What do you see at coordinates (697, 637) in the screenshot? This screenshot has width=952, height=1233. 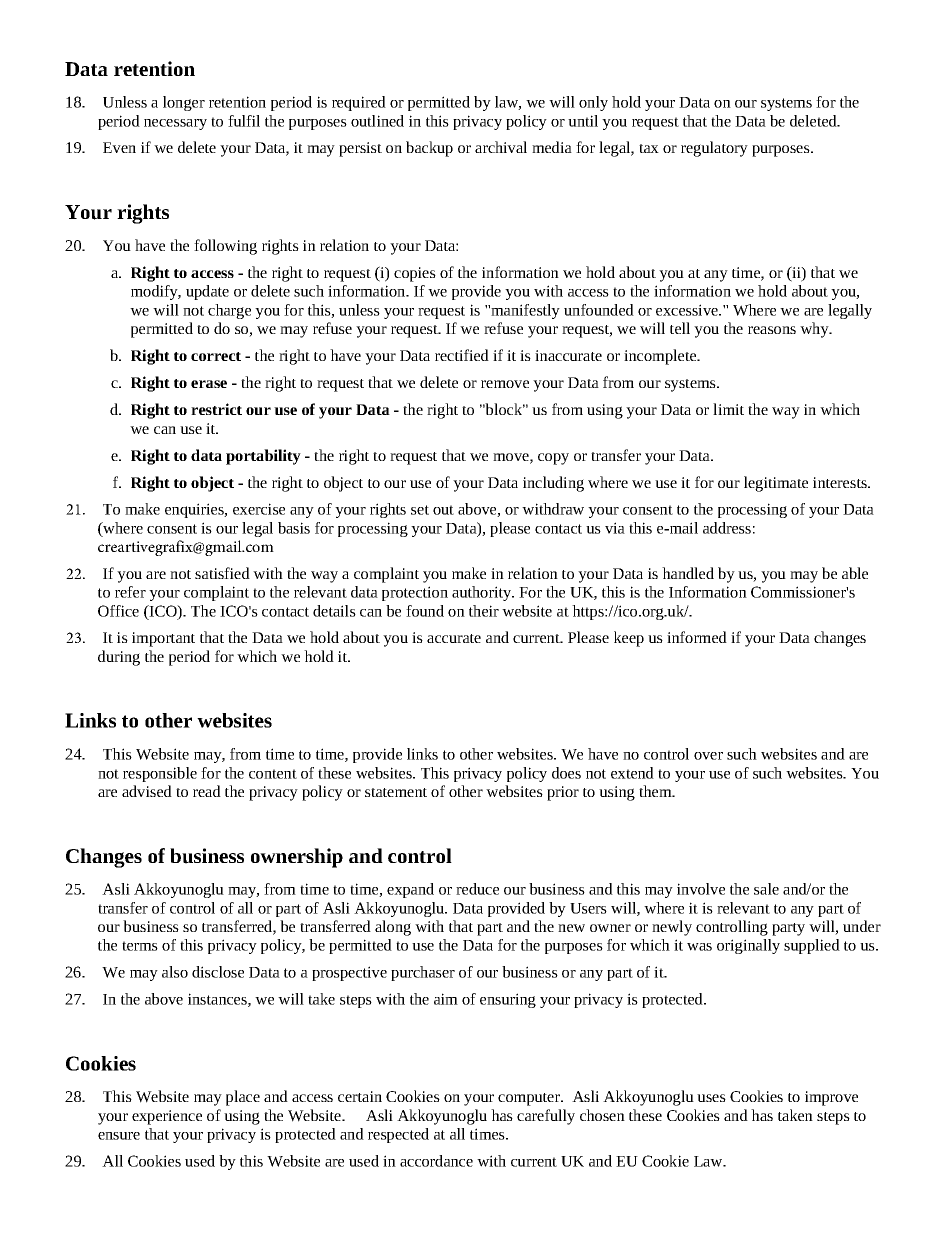 I see `informed` at bounding box center [697, 637].
